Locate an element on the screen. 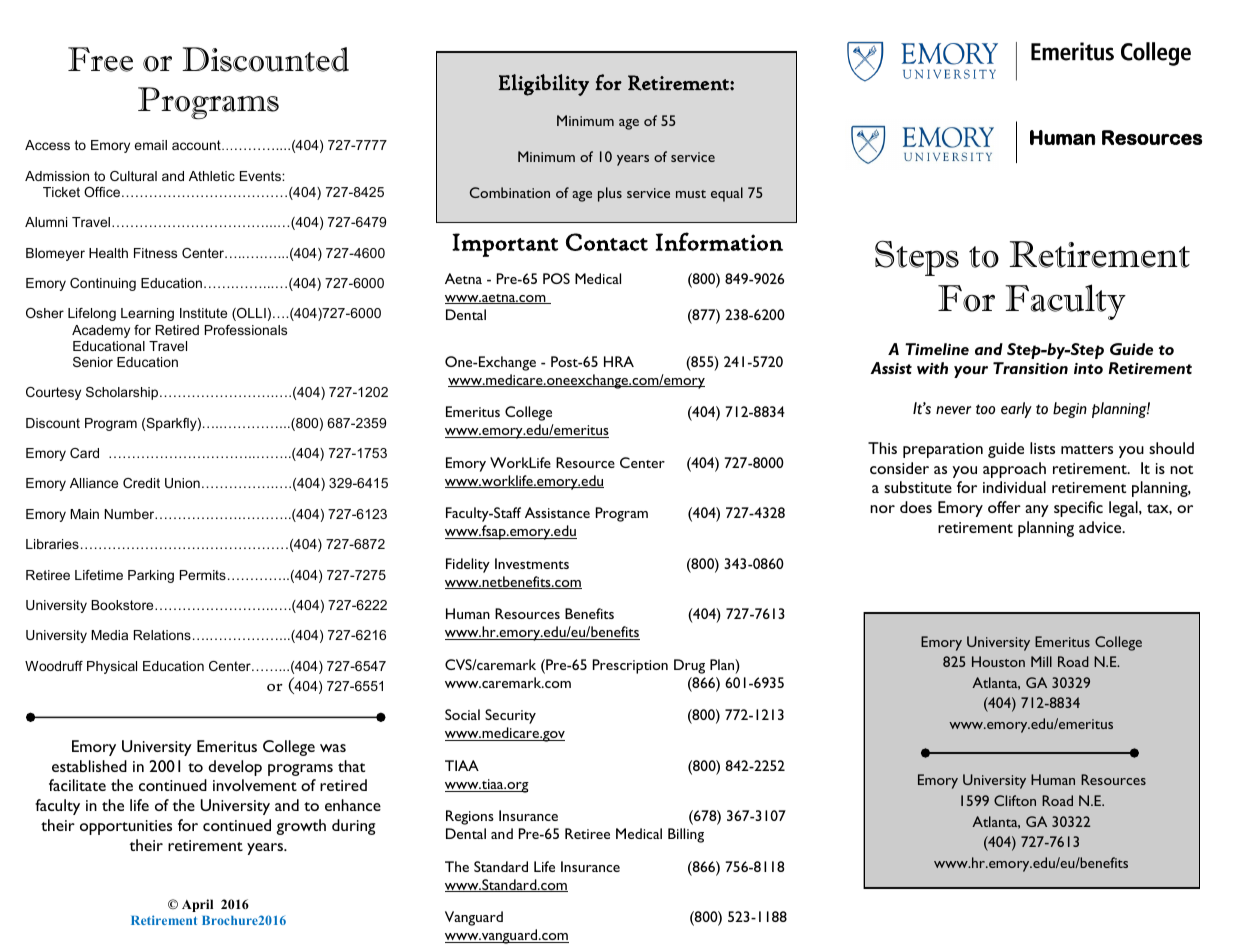  Free is located at coordinates (100, 59).
